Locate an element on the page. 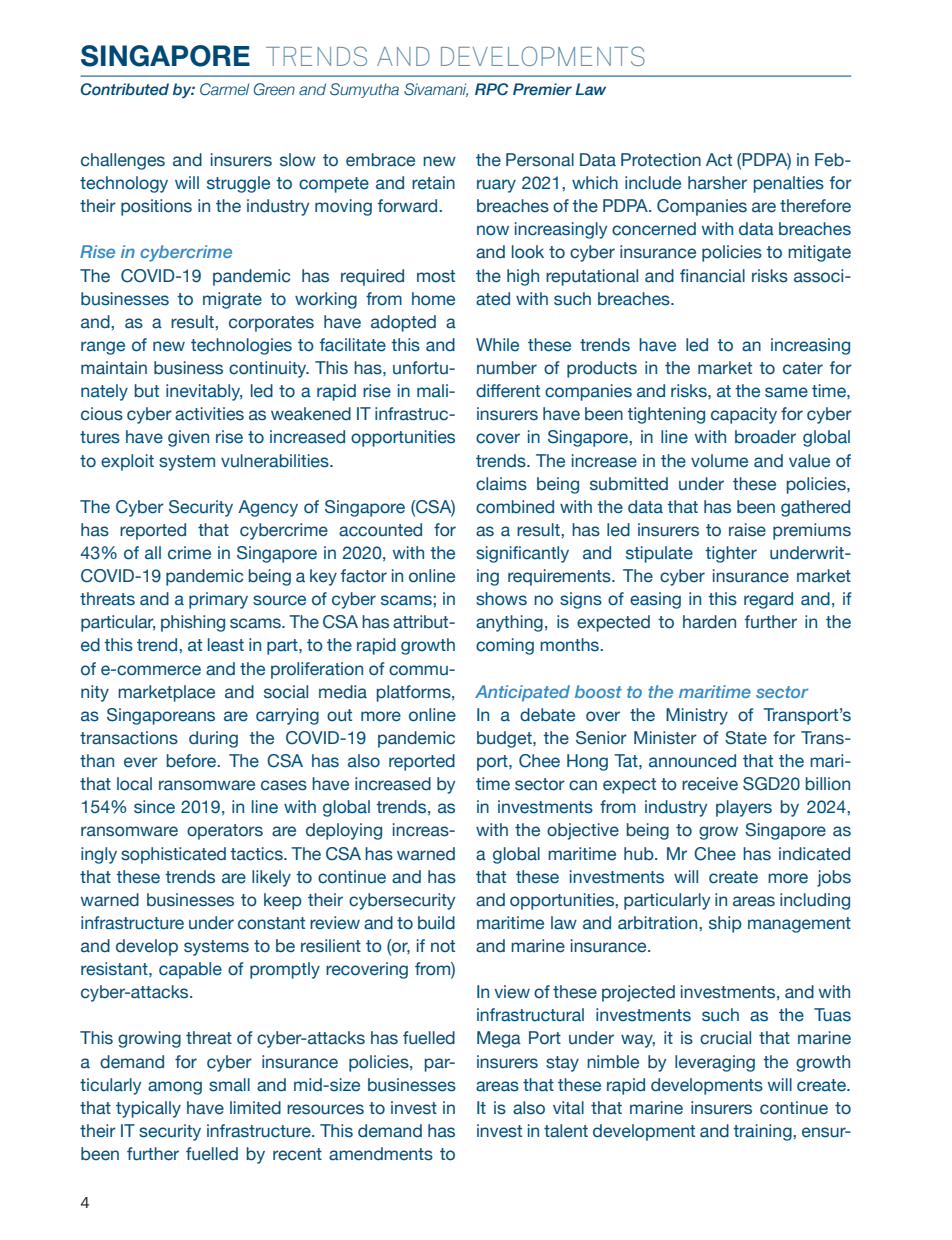 The height and width of the document is (1240, 952). RPC is located at coordinates (491, 89).
